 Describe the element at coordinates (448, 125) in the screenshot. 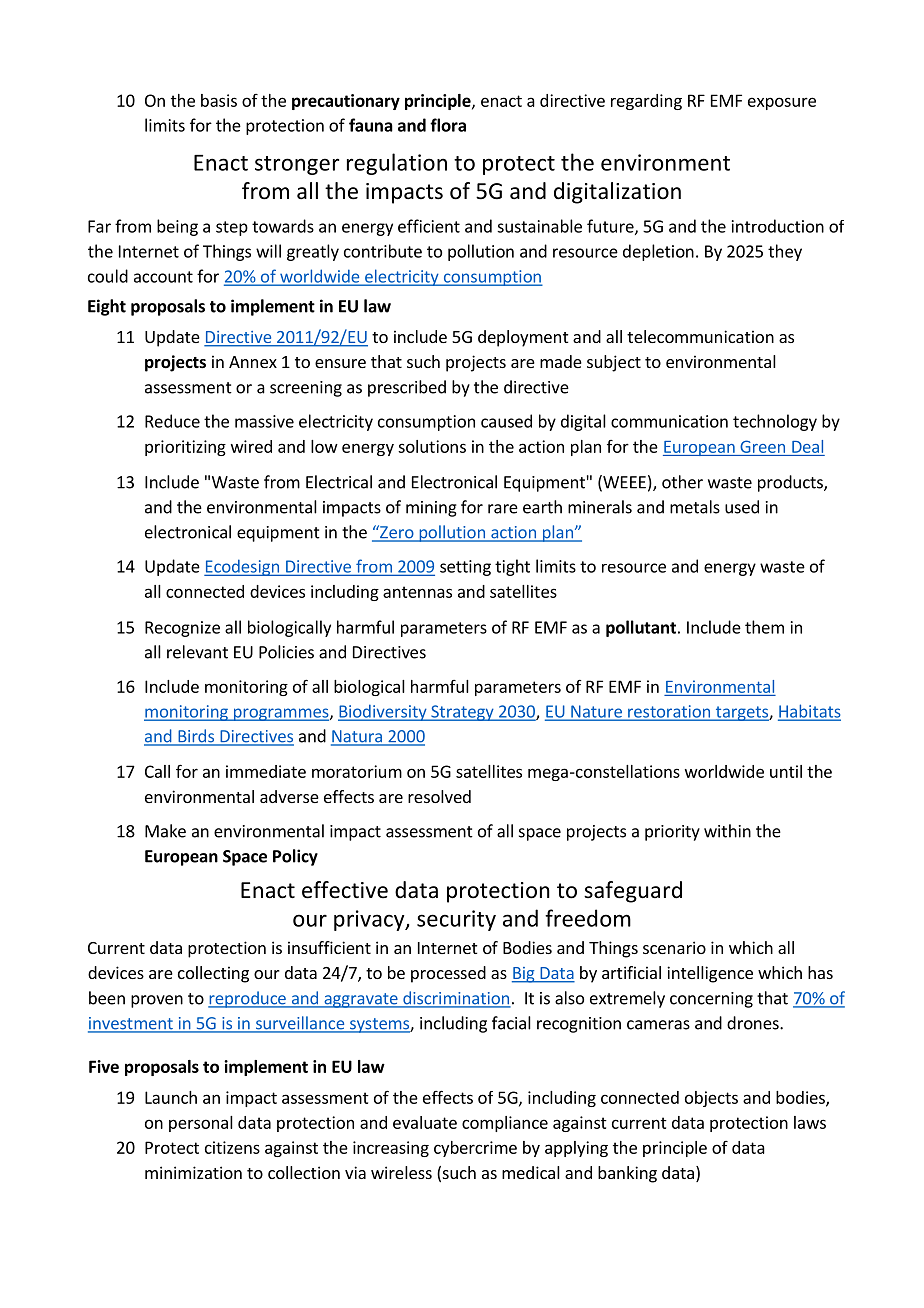

I see `flora` at that location.
